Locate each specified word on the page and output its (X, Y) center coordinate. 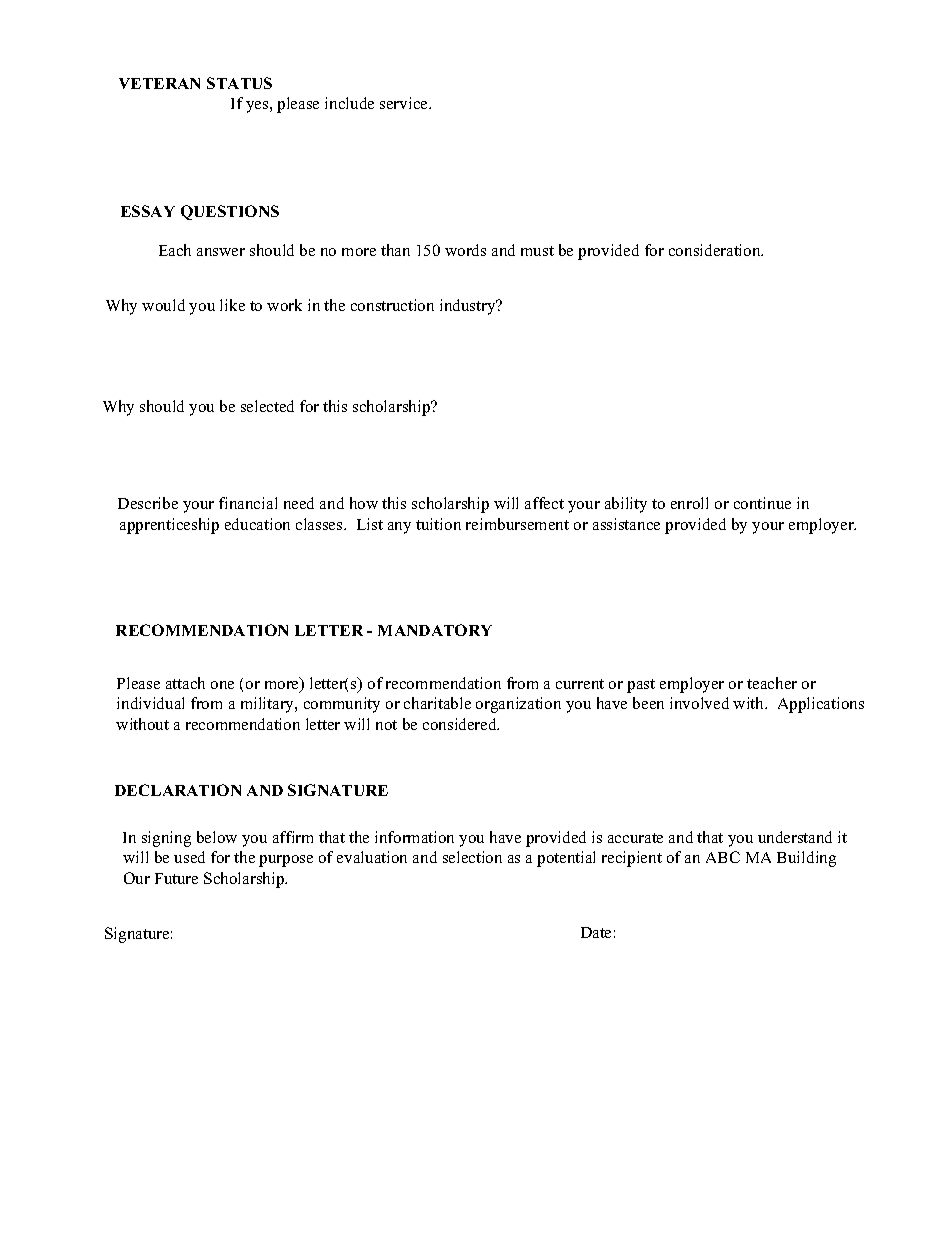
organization (518, 705)
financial (248, 503)
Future (176, 878)
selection (472, 857)
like (232, 305)
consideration (716, 250)
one (222, 685)
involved (699, 703)
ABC (723, 857)
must (537, 251)
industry (469, 307)
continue (762, 503)
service (405, 103)
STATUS (239, 83)
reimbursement (517, 524)
